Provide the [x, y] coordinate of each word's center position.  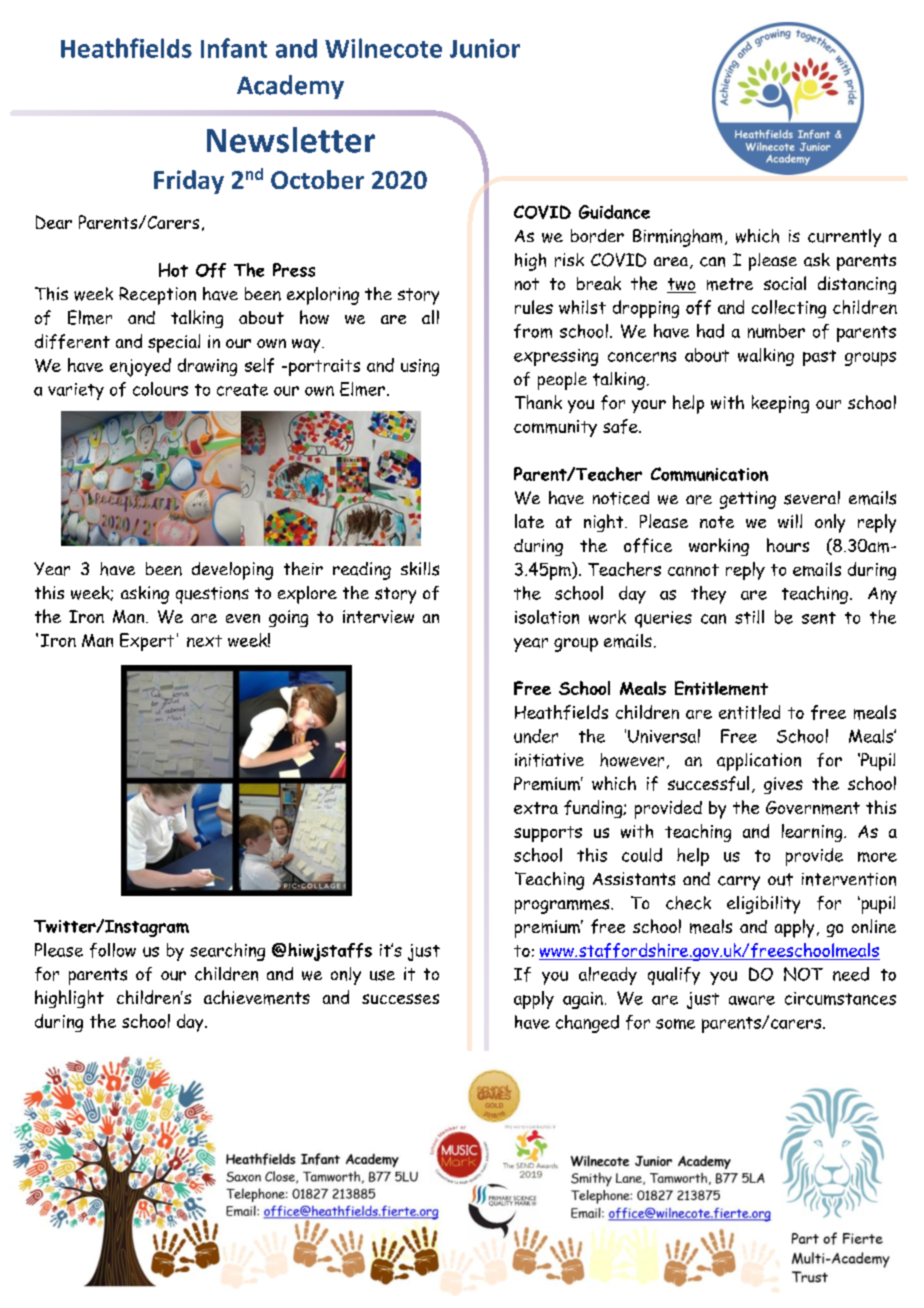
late [529, 521]
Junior [485, 48]
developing [232, 571]
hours [788, 545]
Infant [234, 48]
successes [400, 999]
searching [227, 952]
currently [844, 238]
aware [752, 1000]
